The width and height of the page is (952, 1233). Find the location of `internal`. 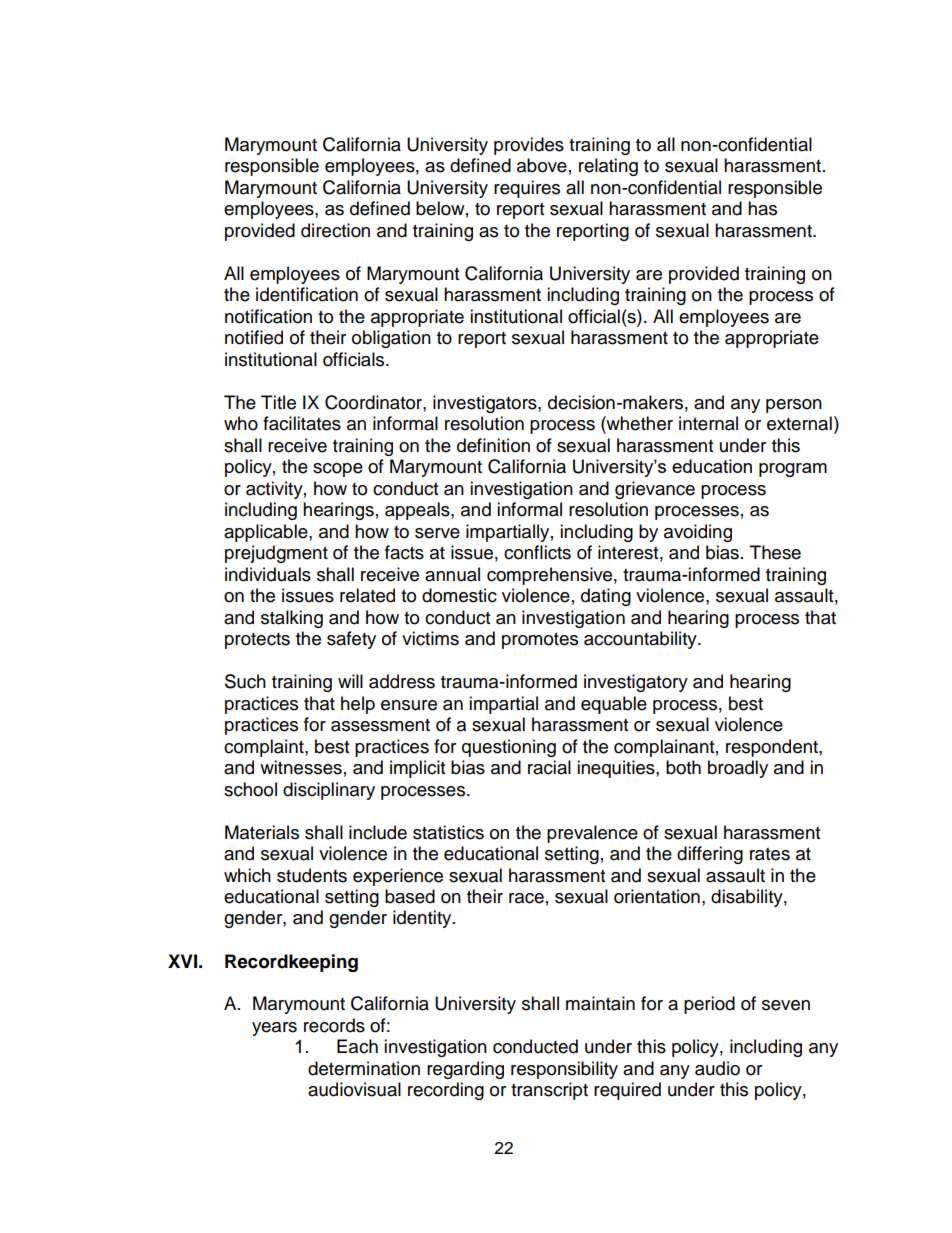

internal is located at coordinates (708, 423).
